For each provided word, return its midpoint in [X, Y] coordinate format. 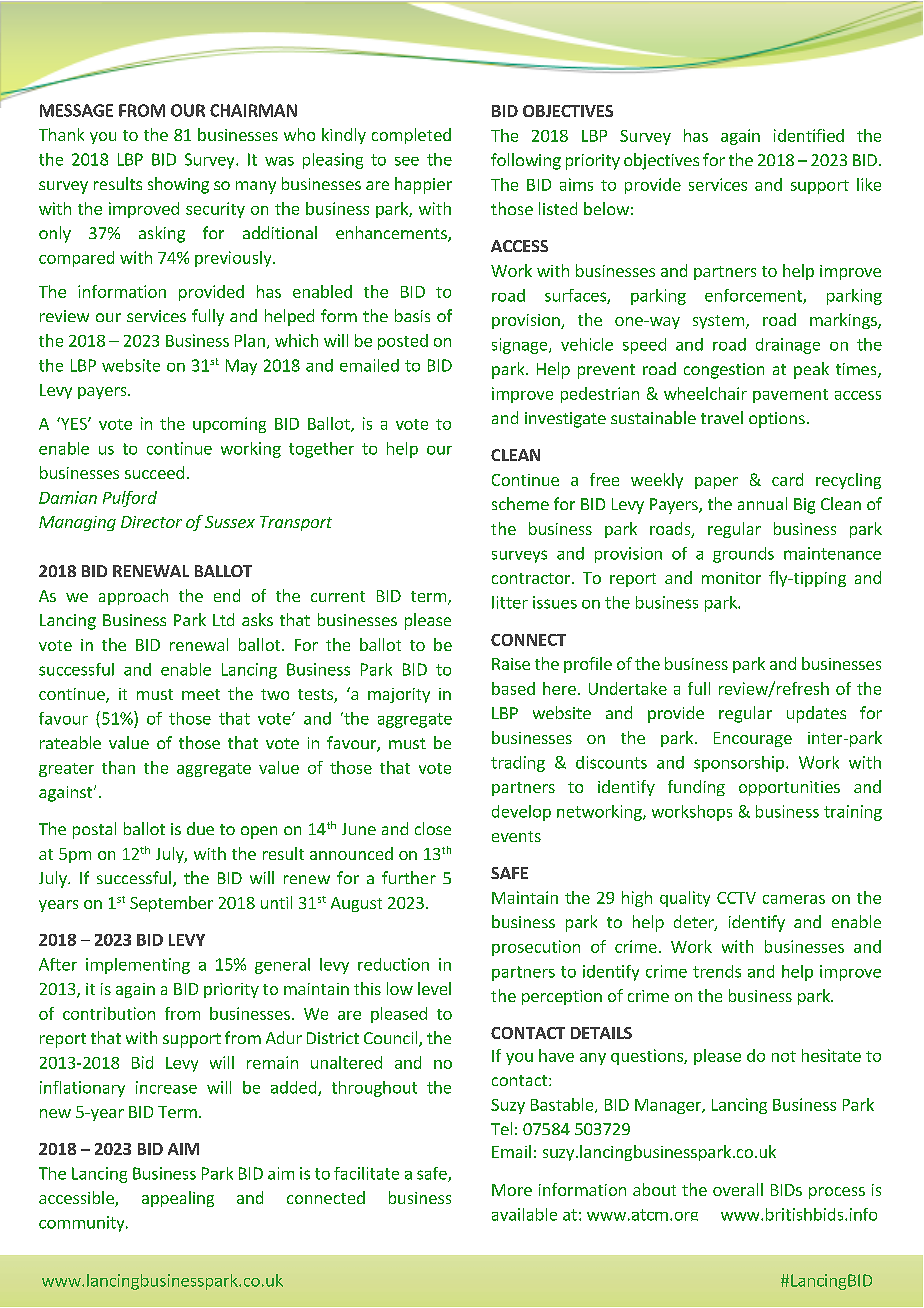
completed [411, 136]
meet [201, 694]
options [777, 420]
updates [816, 714]
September [171, 904]
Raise [511, 664]
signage [521, 346]
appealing [178, 1199]
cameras [794, 899]
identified [809, 135]
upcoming [229, 425]
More [512, 1190]
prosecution [536, 948]
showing [178, 185]
